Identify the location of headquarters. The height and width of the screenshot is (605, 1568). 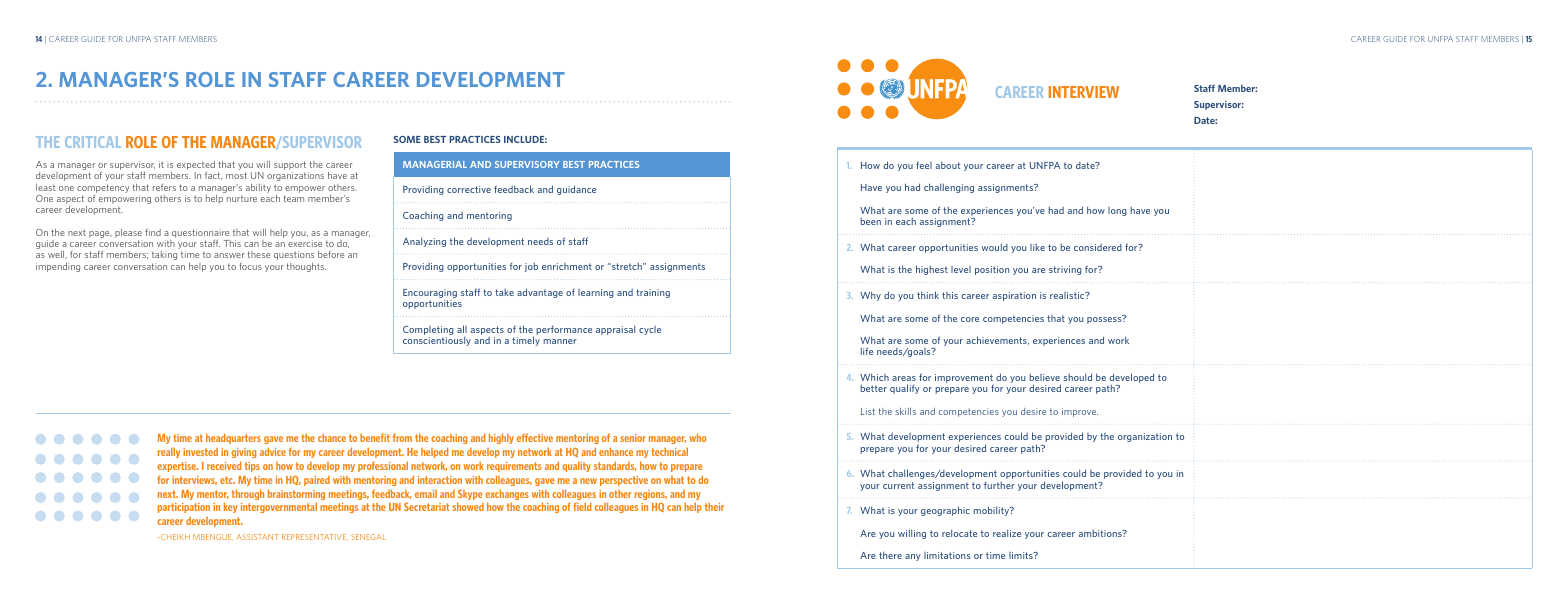
(233, 438).
